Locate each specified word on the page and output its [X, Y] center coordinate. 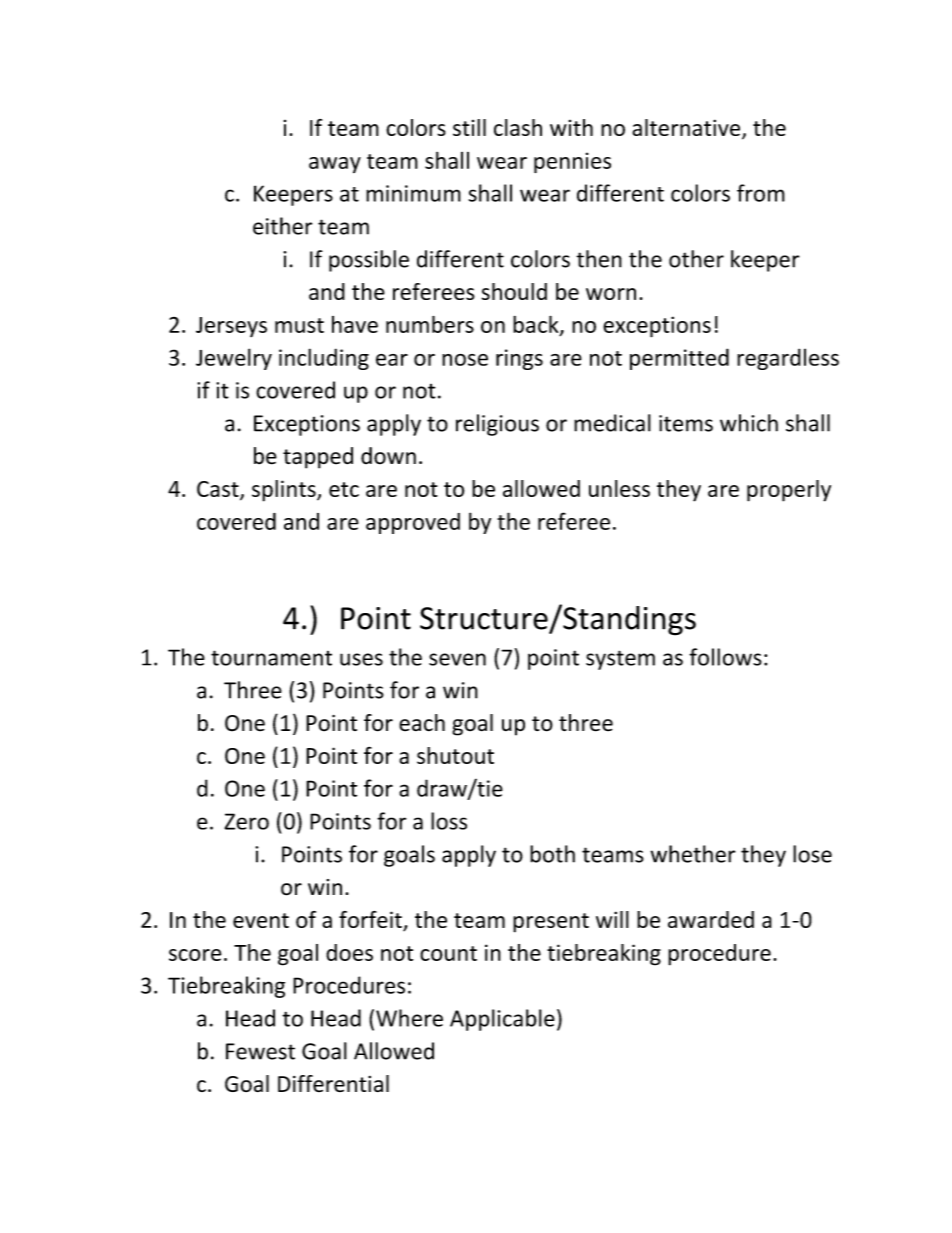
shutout [455, 755]
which [749, 423]
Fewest [260, 1051]
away [335, 165]
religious [497, 425]
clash [518, 127]
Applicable [502, 1020]
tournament [271, 658]
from [761, 193]
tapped [318, 458]
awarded [711, 919]
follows [725, 657]
